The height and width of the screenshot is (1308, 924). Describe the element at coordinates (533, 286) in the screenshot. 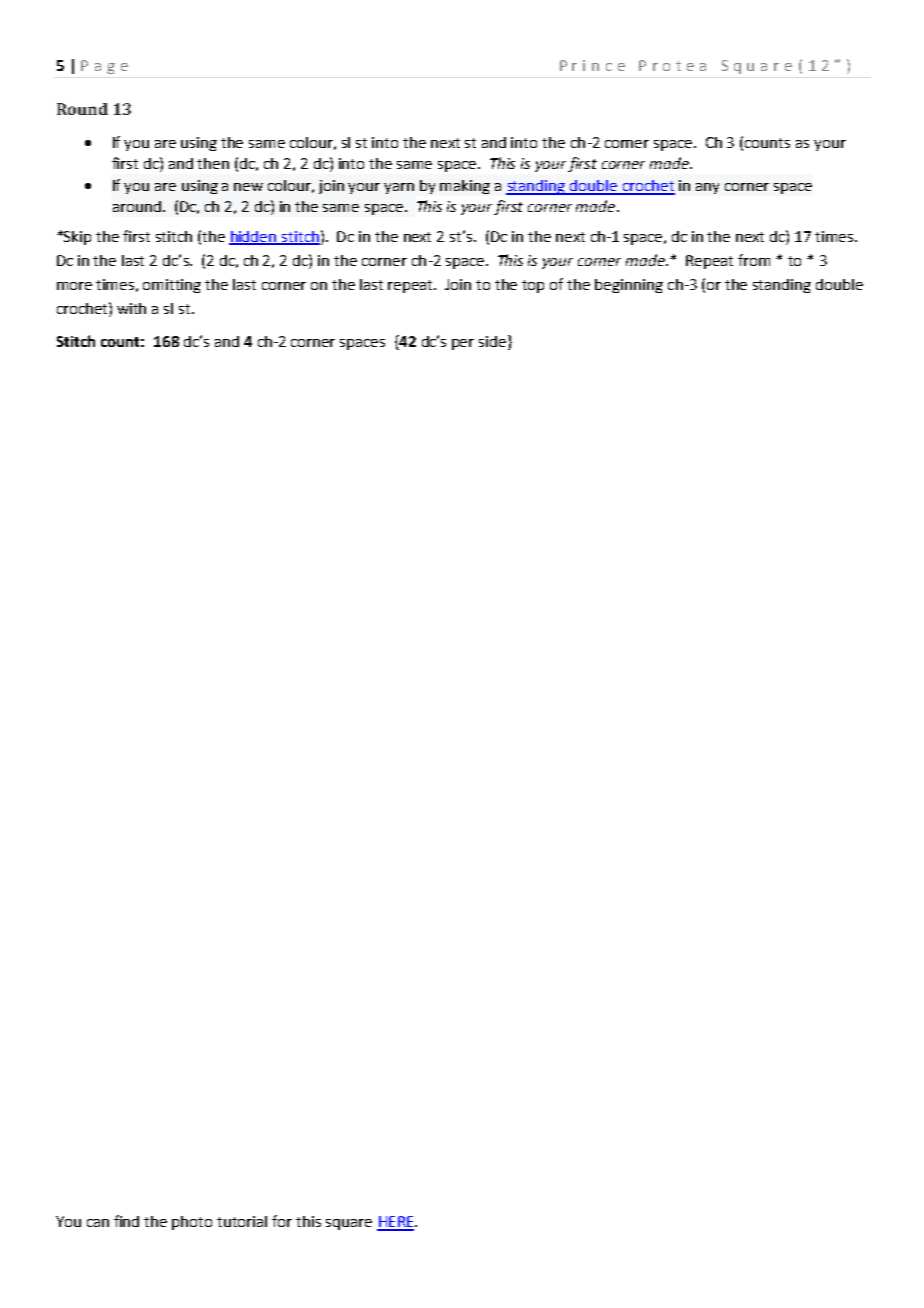

I see `top` at that location.
